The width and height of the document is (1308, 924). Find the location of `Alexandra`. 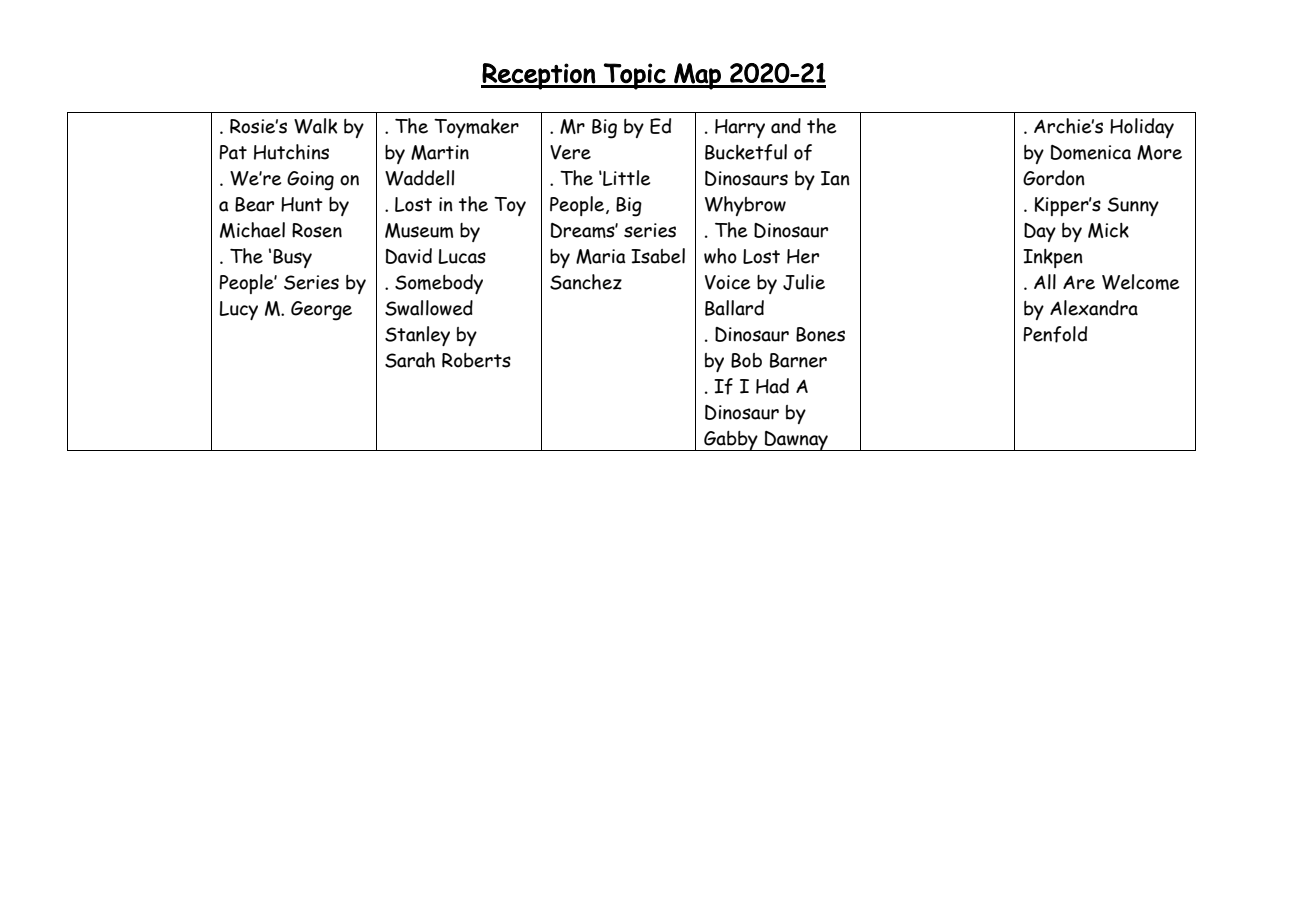

Alexandra is located at coordinates (1094, 308).
